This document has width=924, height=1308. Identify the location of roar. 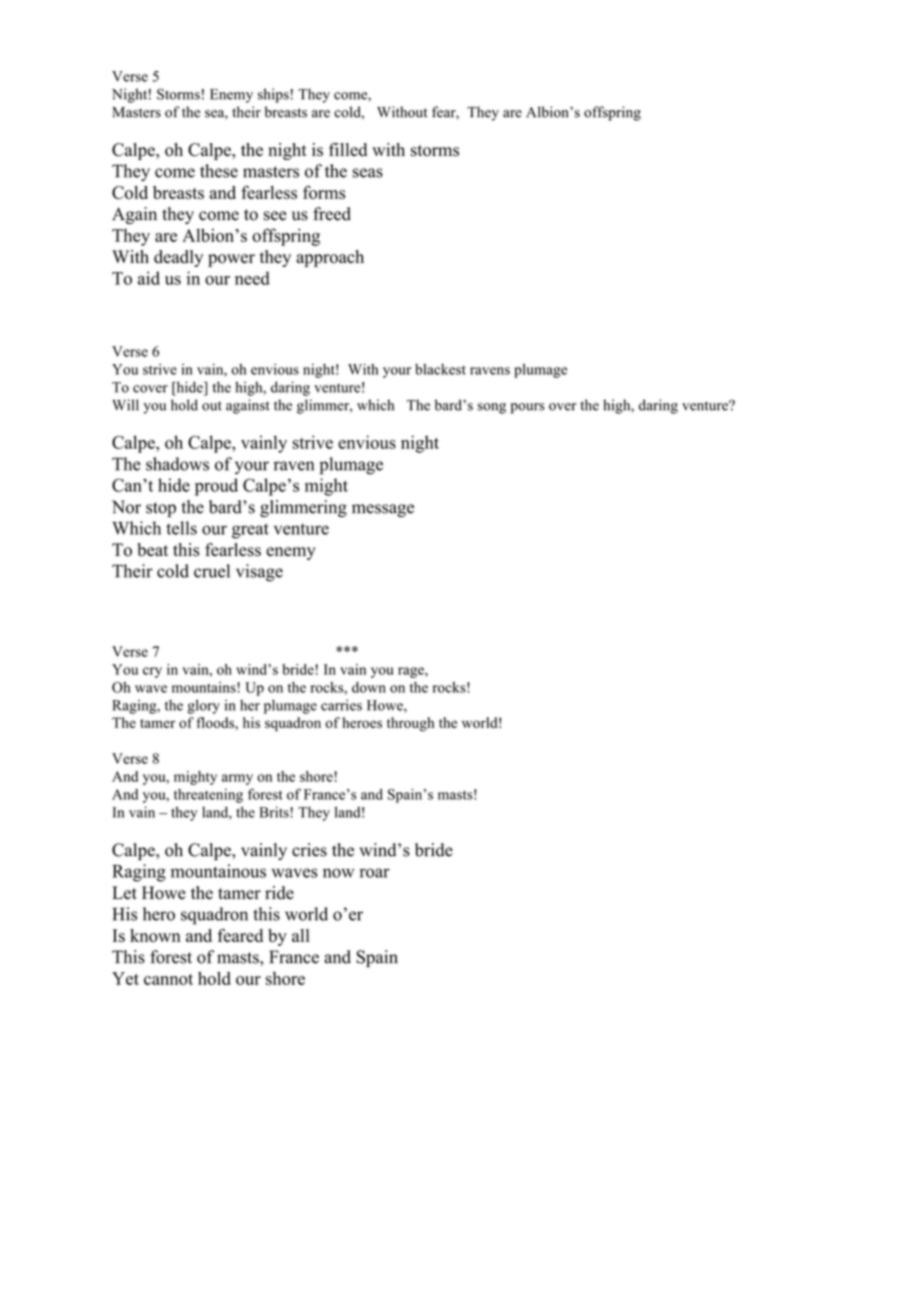
(375, 873).
